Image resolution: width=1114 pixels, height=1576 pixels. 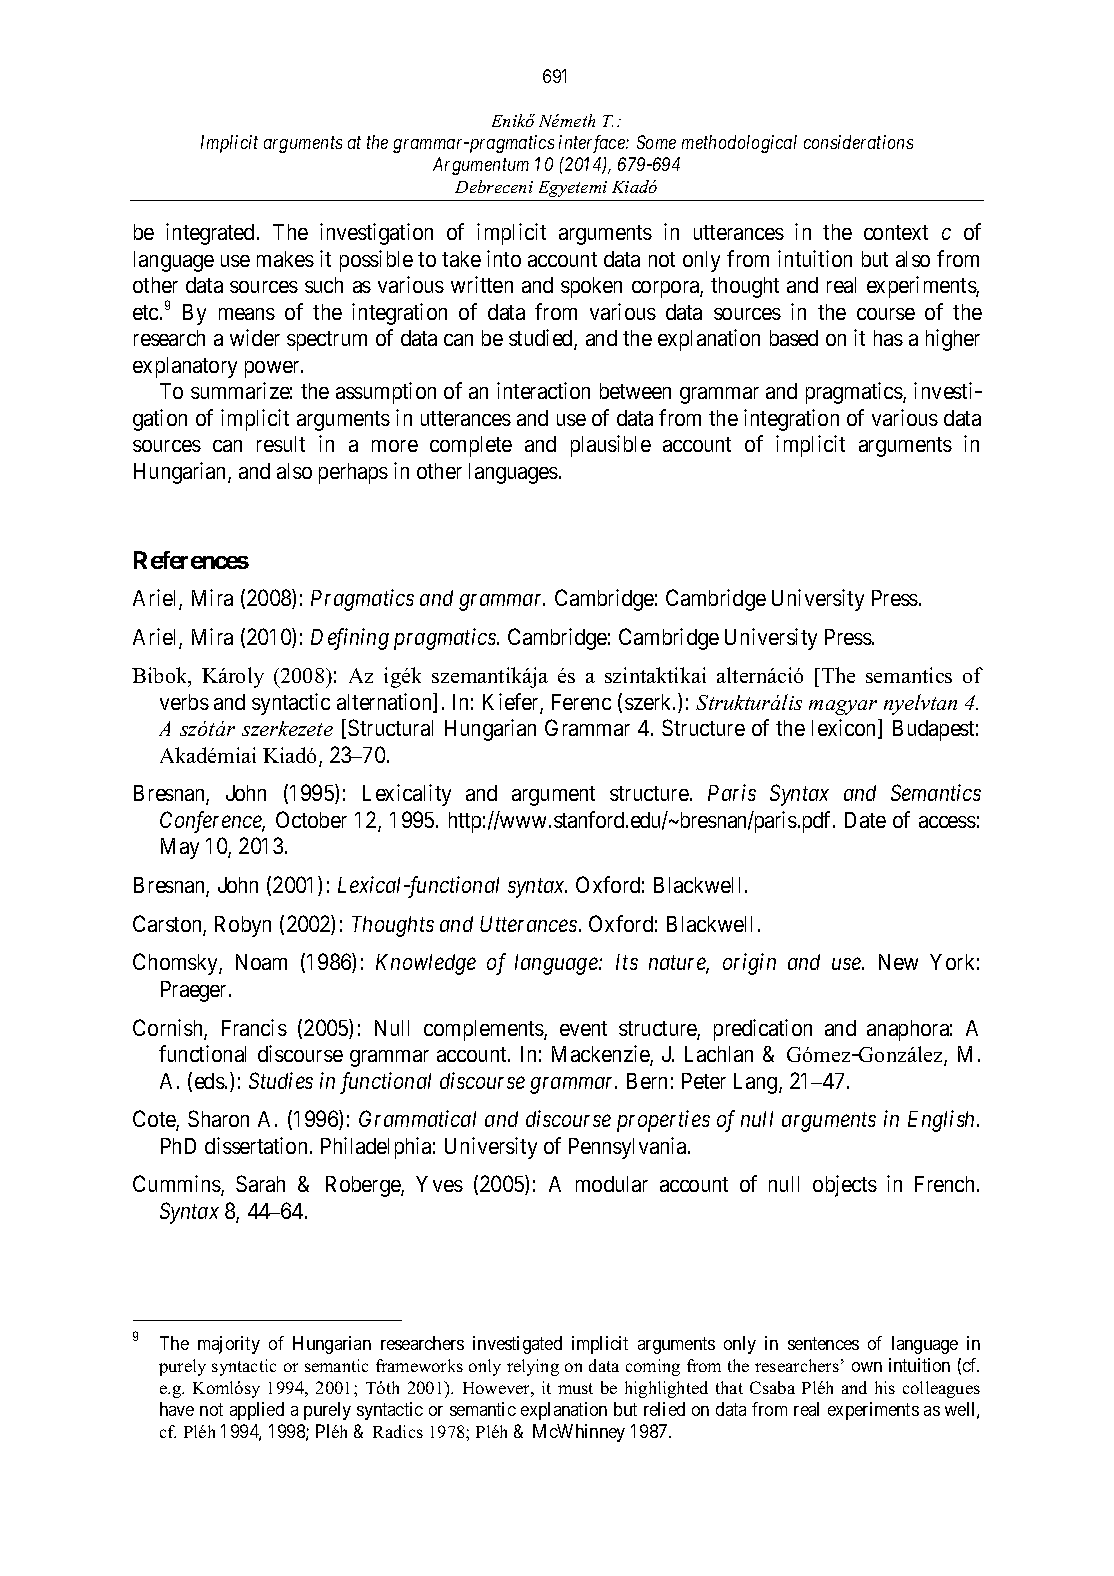 I want to click on majority, so click(x=229, y=1345).
